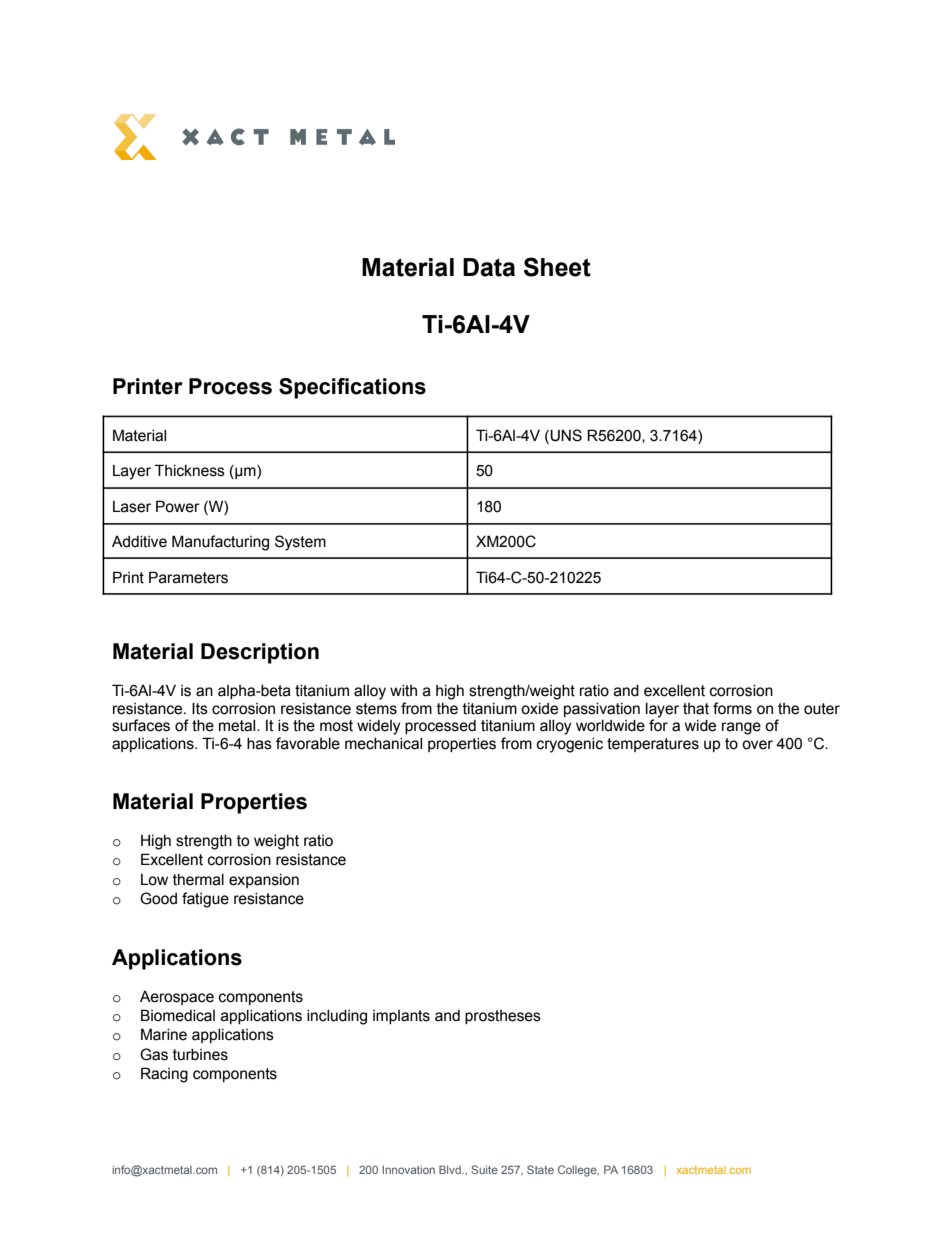 The image size is (952, 1233). What do you see at coordinates (565, 435) in the page?
I see `UNS` at bounding box center [565, 435].
